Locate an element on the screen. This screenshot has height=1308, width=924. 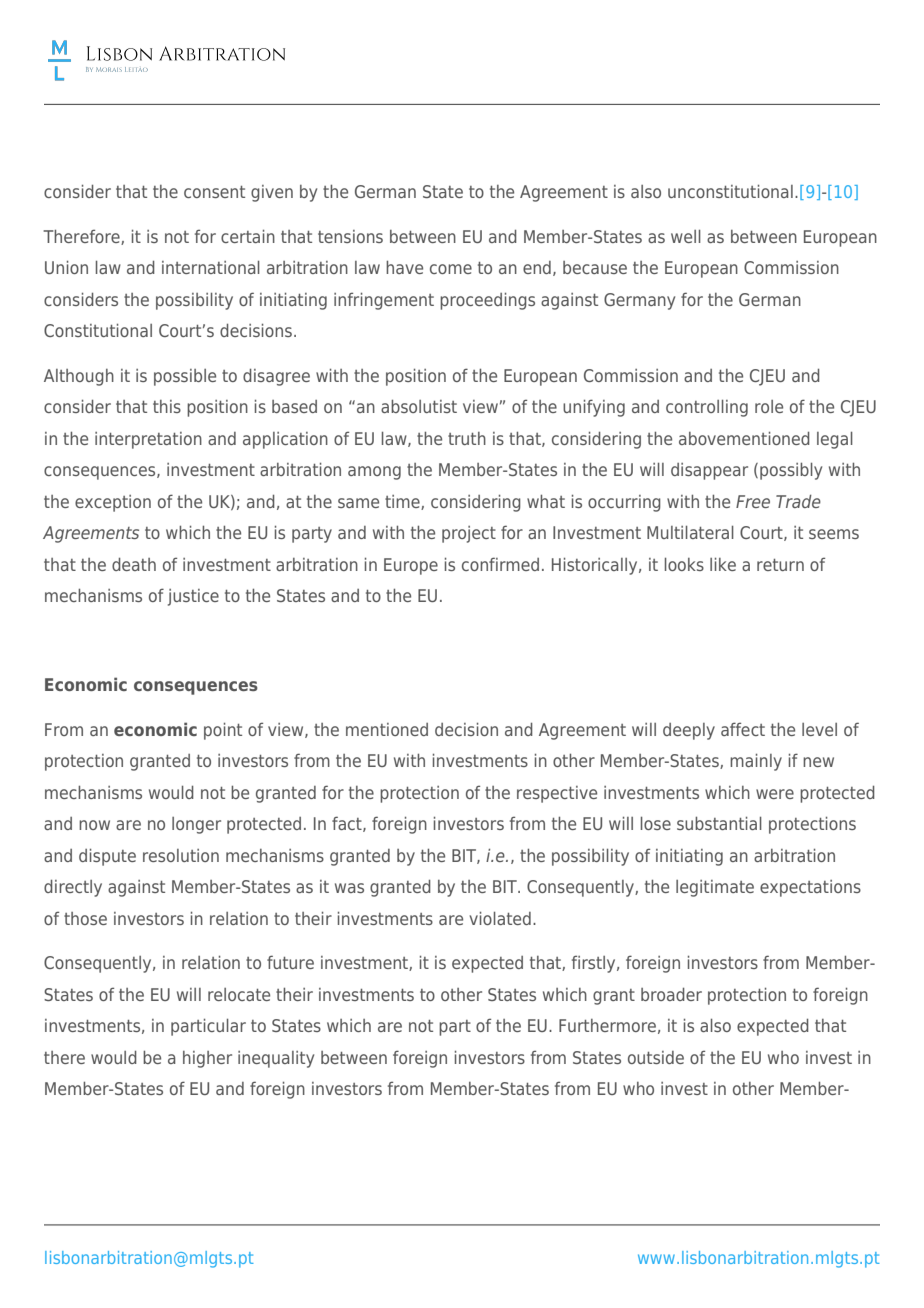
consent is located at coordinates (214, 192).
